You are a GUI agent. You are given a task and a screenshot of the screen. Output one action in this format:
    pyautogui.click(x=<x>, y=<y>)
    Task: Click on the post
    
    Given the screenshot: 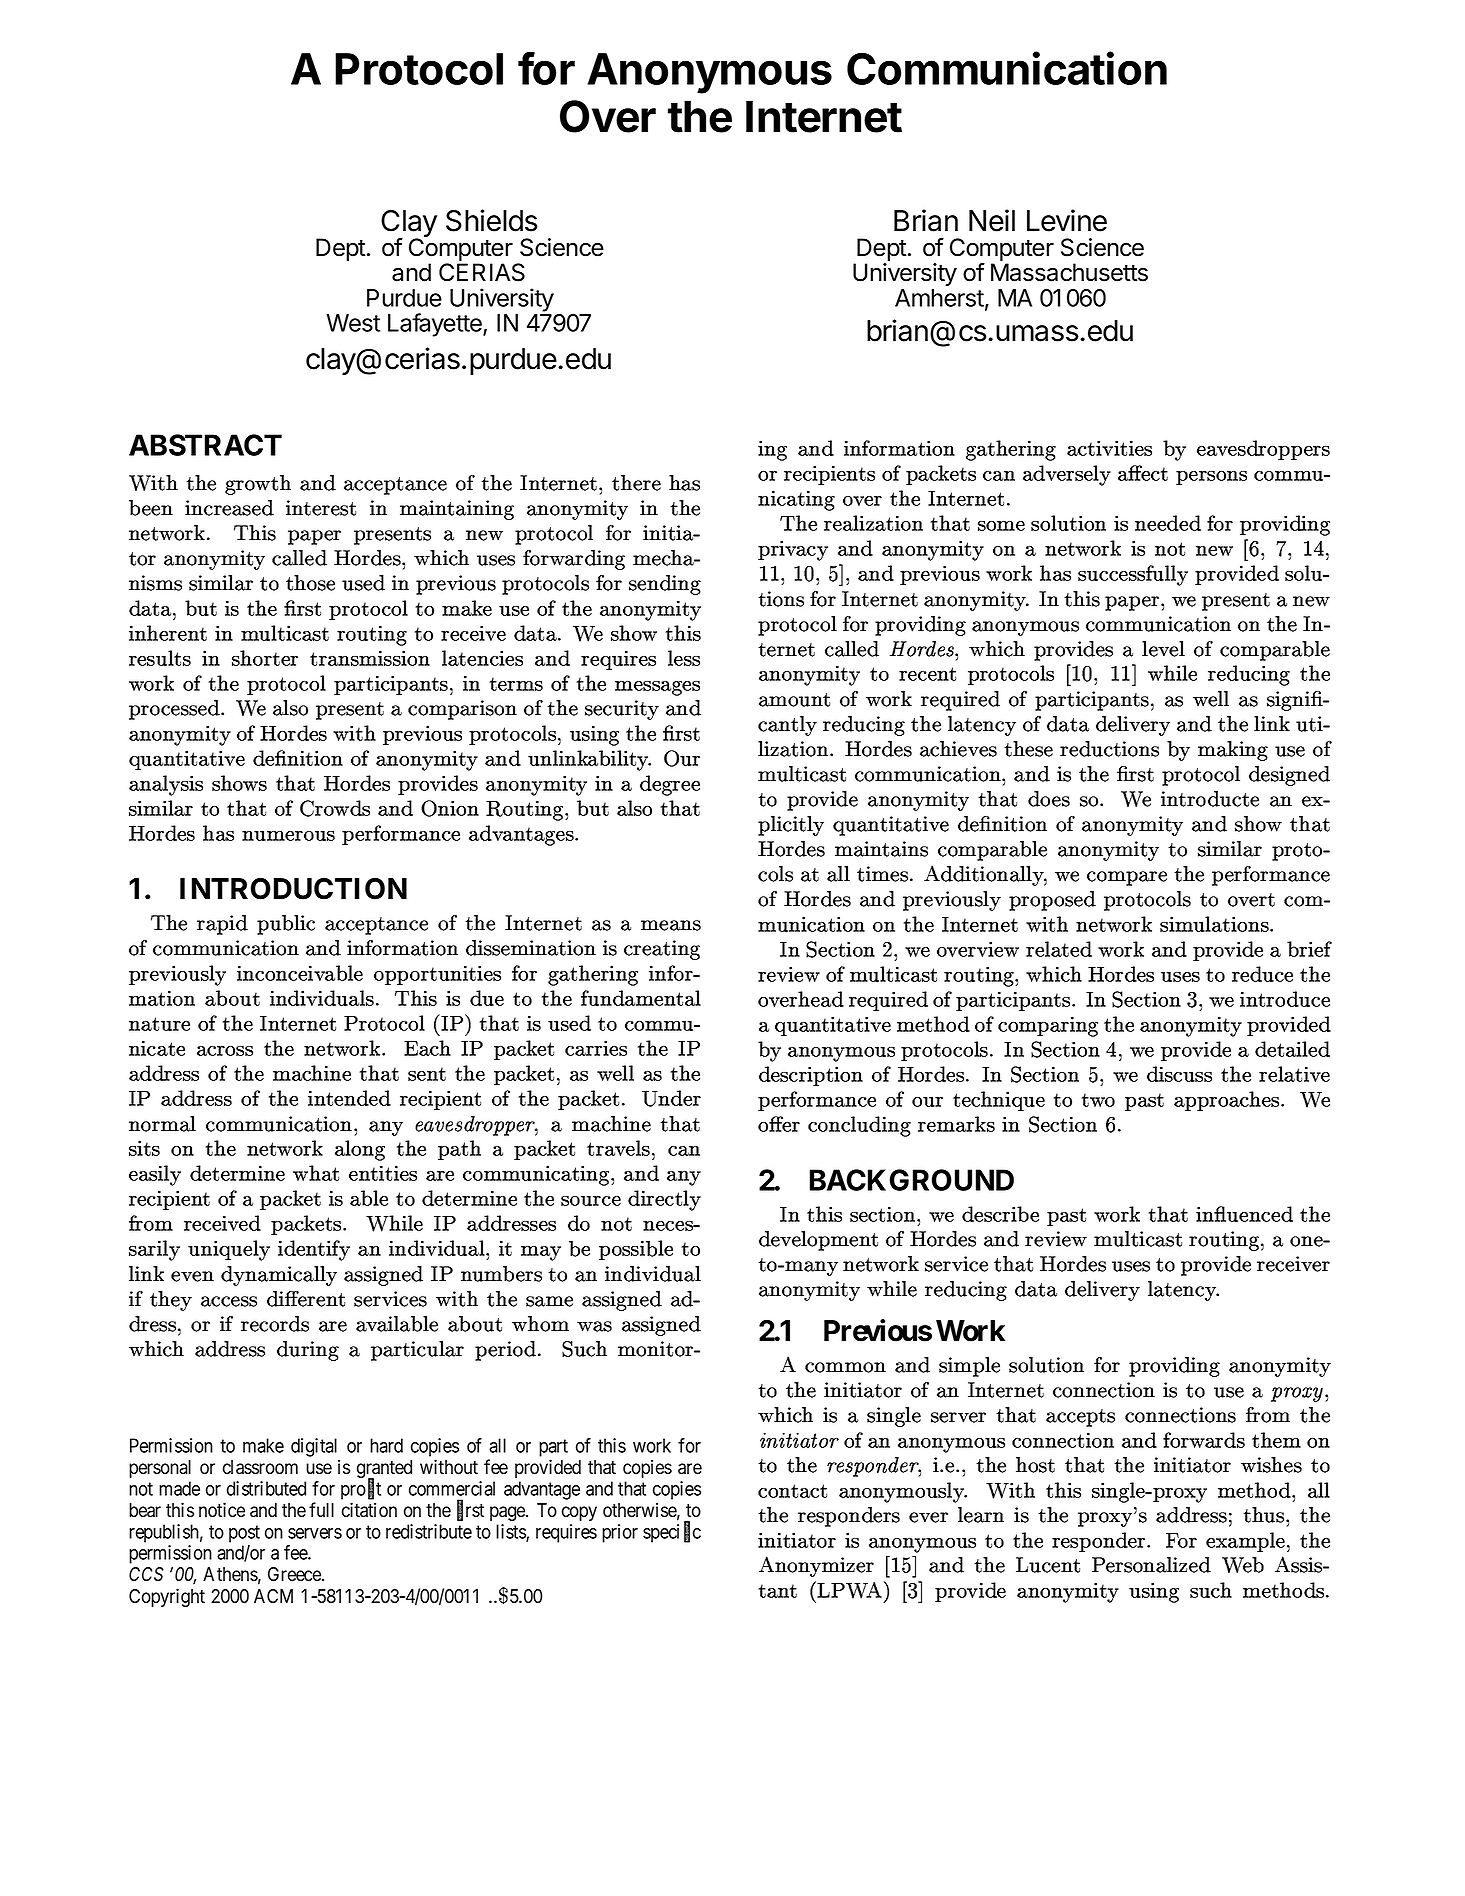 What is the action you would take?
    pyautogui.click(x=244, y=1534)
